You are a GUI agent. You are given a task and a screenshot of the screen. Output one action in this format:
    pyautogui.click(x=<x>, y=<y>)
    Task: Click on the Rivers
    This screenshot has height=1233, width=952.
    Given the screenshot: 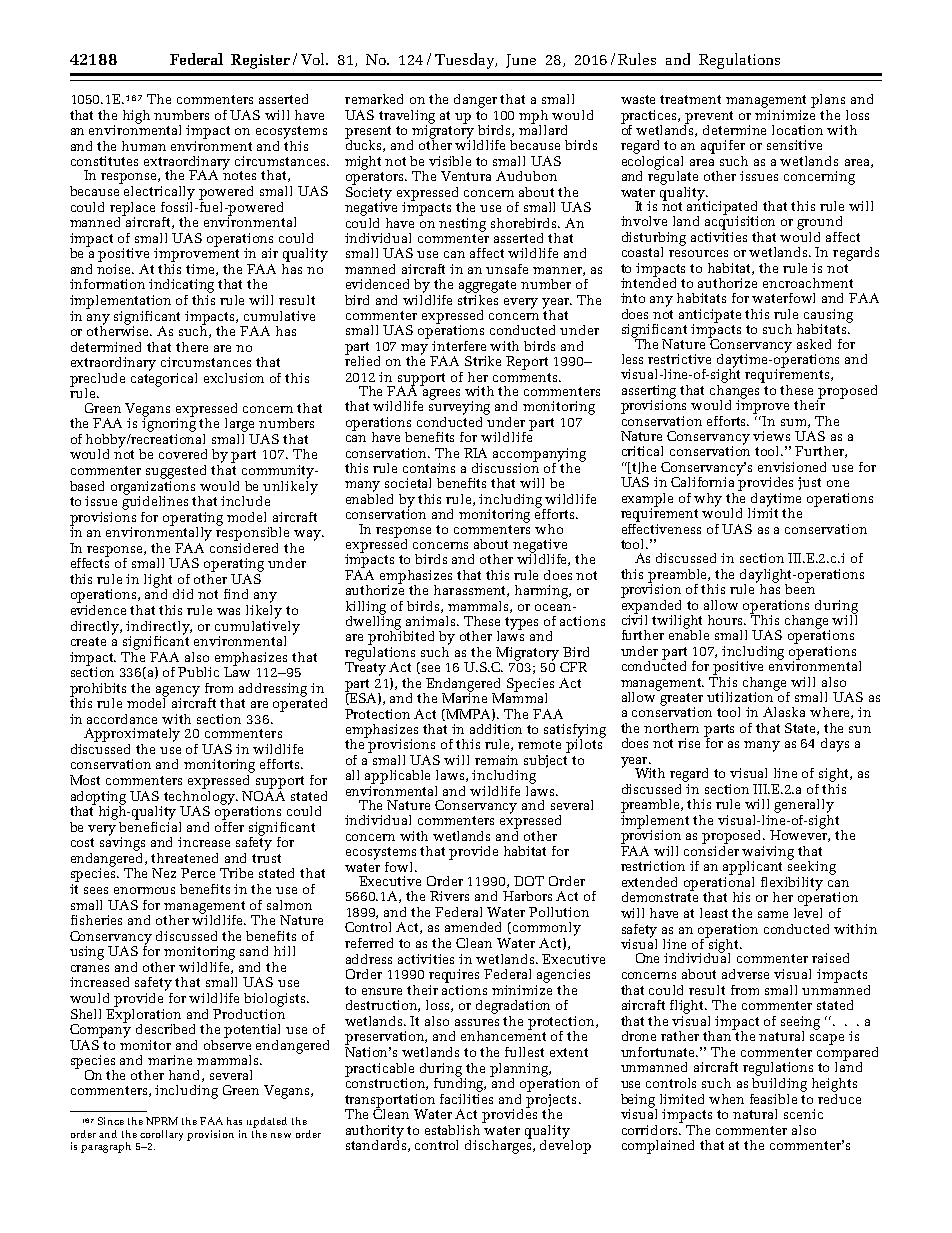 What is the action you would take?
    pyautogui.click(x=449, y=896)
